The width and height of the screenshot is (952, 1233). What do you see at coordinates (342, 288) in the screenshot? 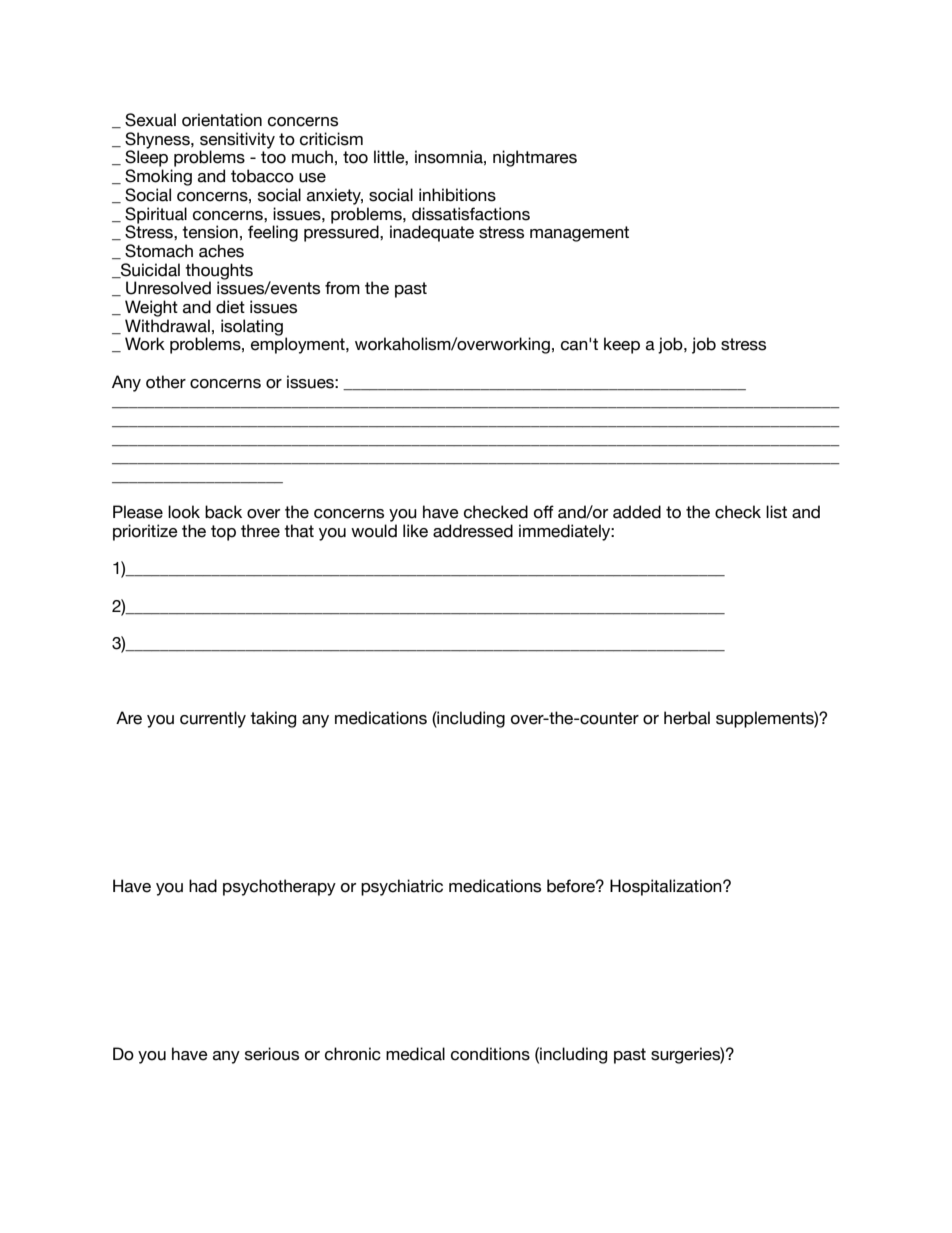
I see `from` at bounding box center [342, 288].
